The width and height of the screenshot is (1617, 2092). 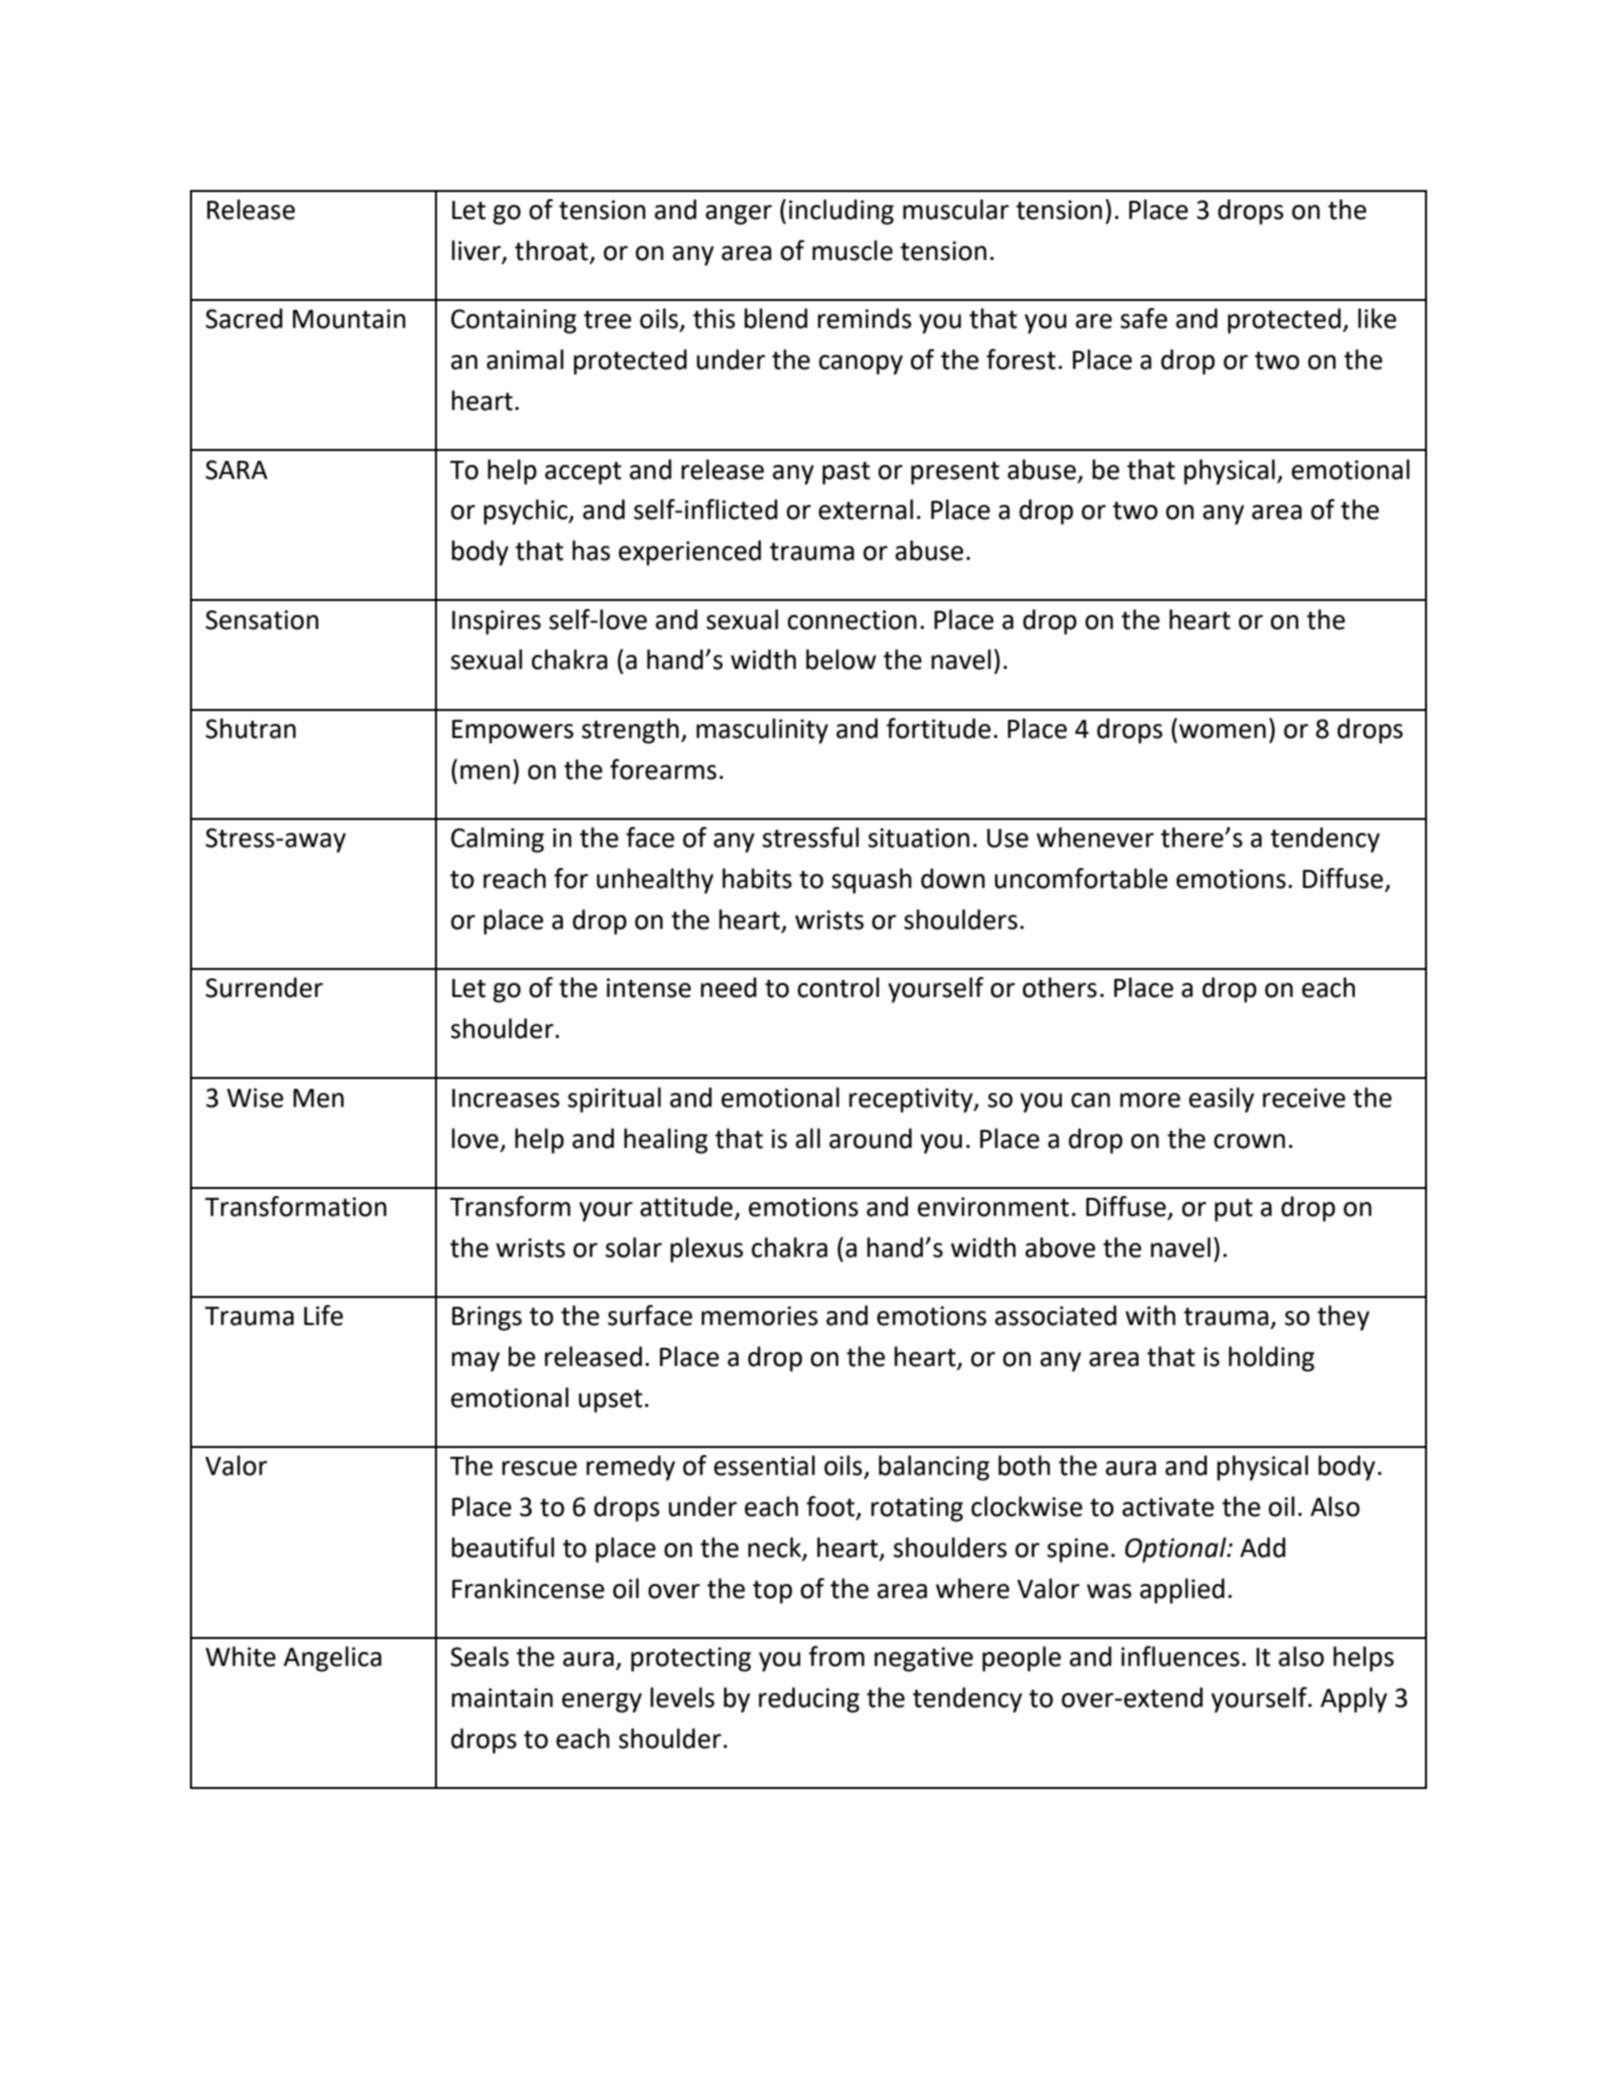 What do you see at coordinates (1060, 987) in the screenshot?
I see `others` at bounding box center [1060, 987].
